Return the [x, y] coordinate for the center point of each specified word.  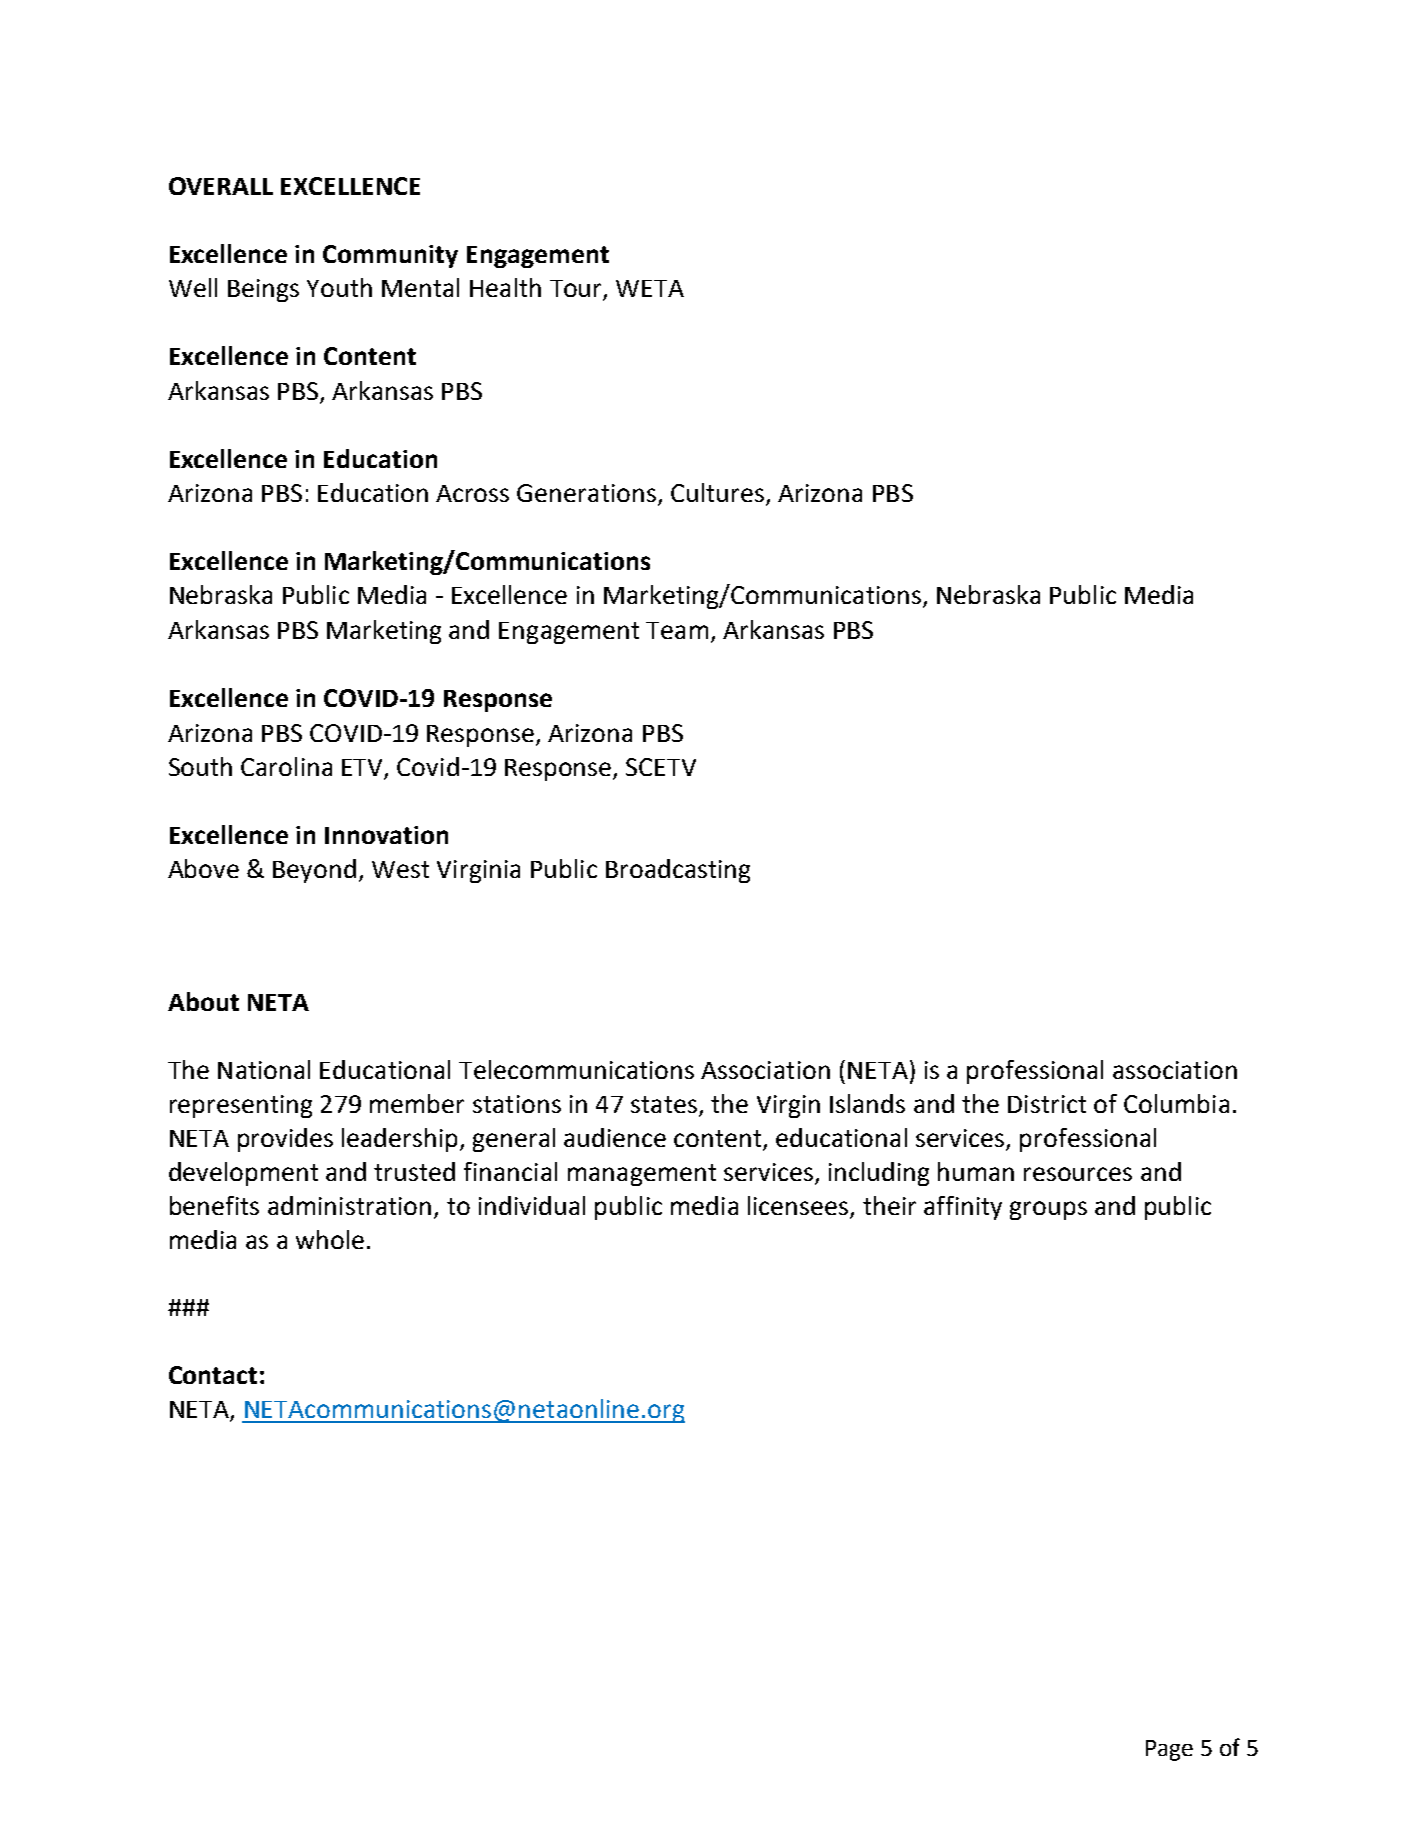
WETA [650, 288]
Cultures [717, 492]
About [203, 1001]
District [1047, 1104]
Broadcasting [678, 871]
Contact [213, 1375]
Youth [339, 287]
